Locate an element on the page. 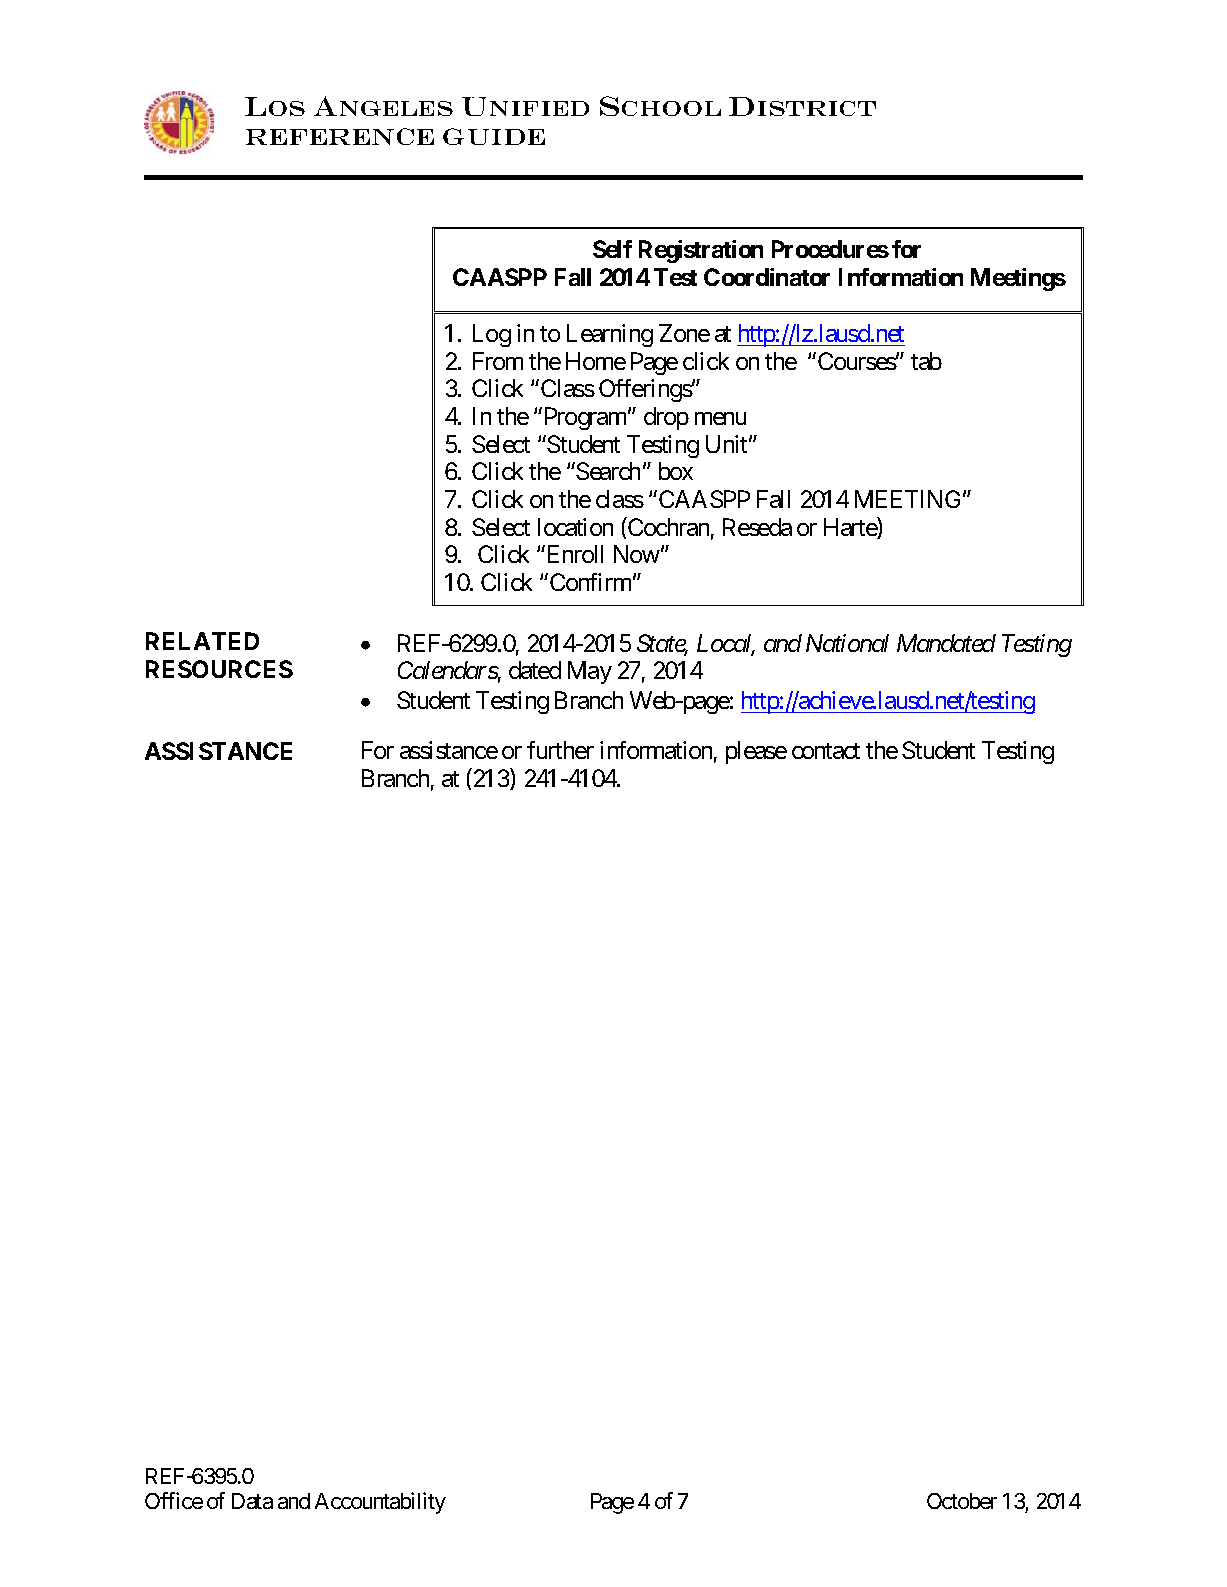 The height and width of the image is (1587, 1227). National is located at coordinates (847, 643).
